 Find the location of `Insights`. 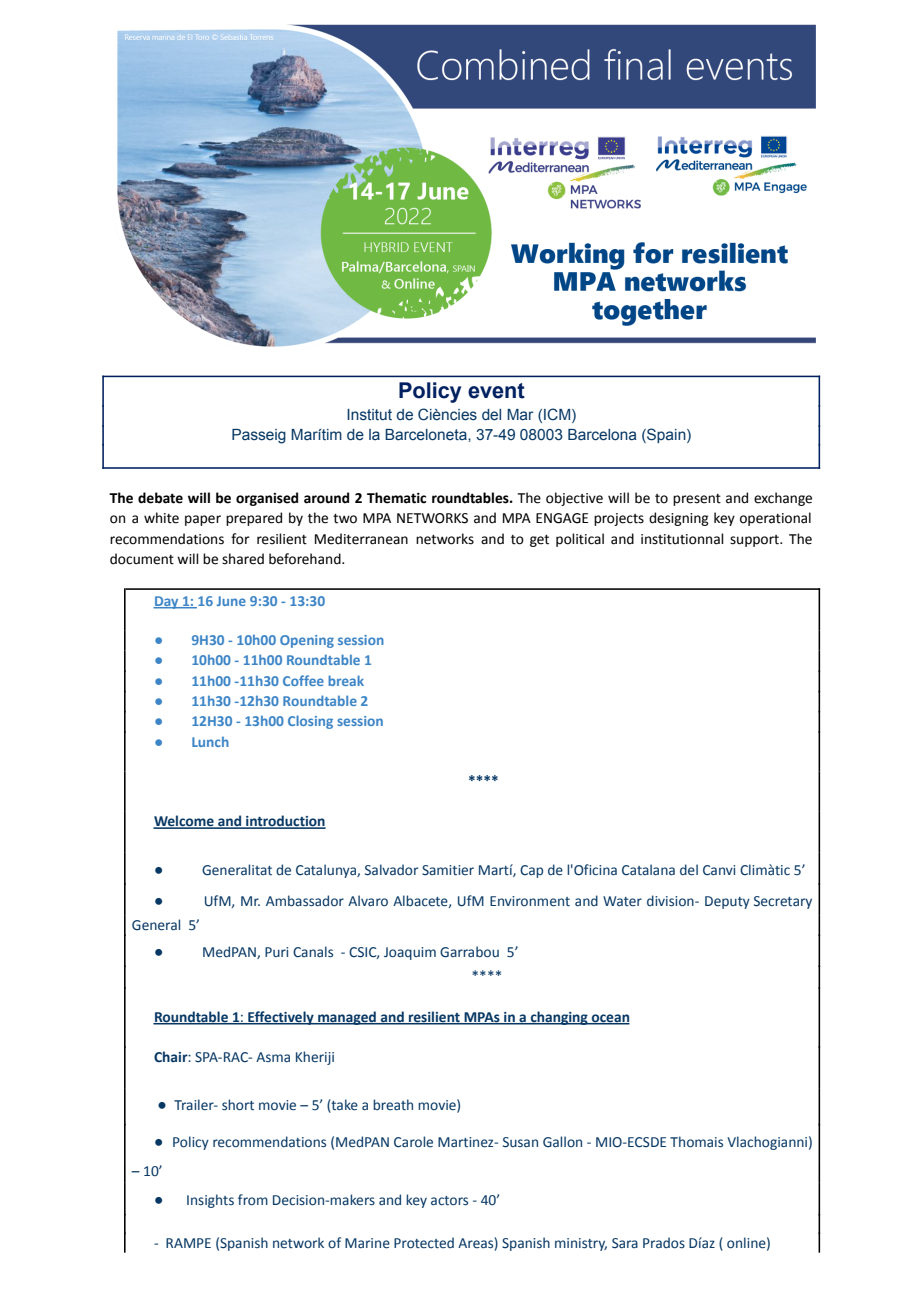

Insights is located at coordinates (210, 1201).
